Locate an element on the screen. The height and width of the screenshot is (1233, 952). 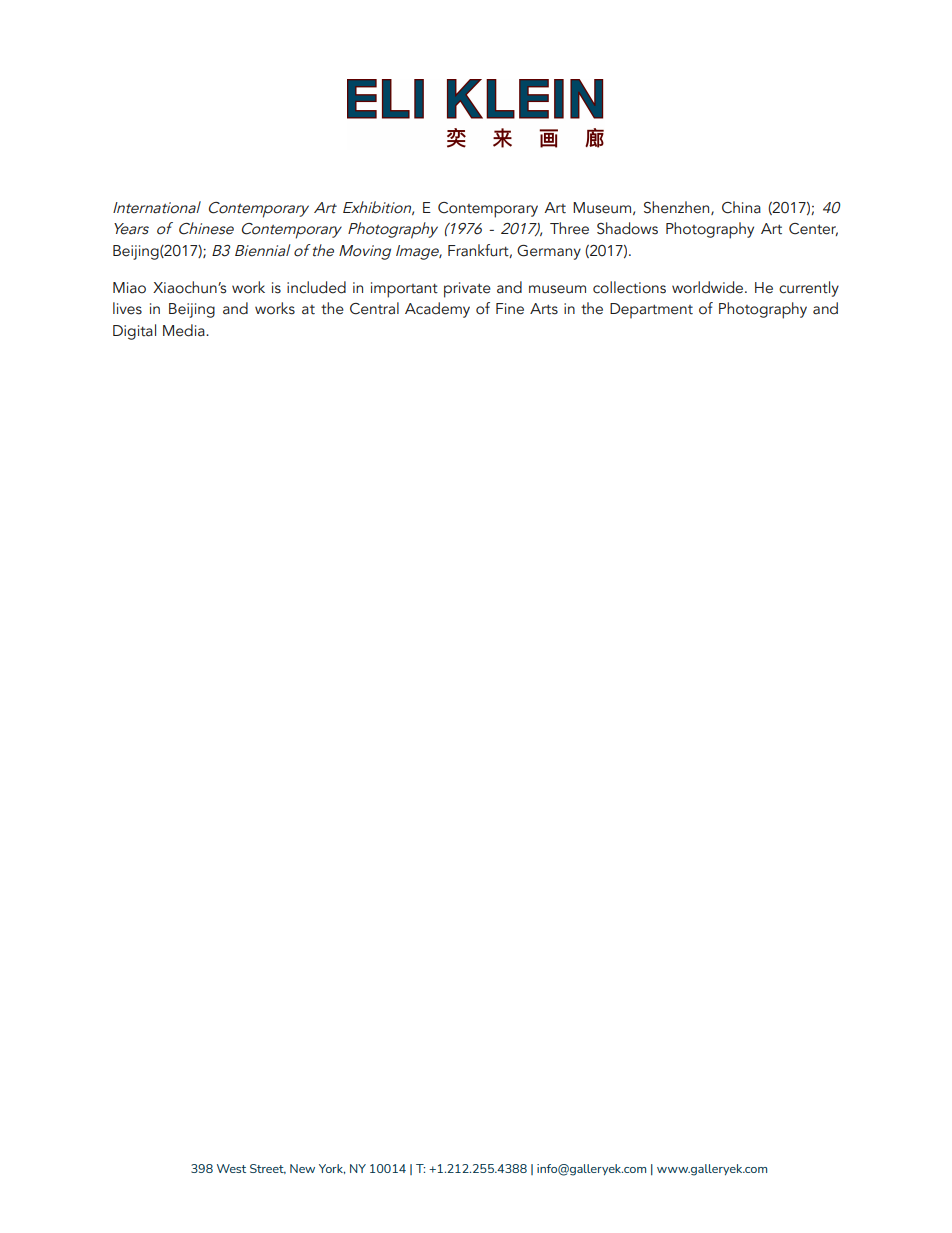
Street is located at coordinates (268, 1169).
